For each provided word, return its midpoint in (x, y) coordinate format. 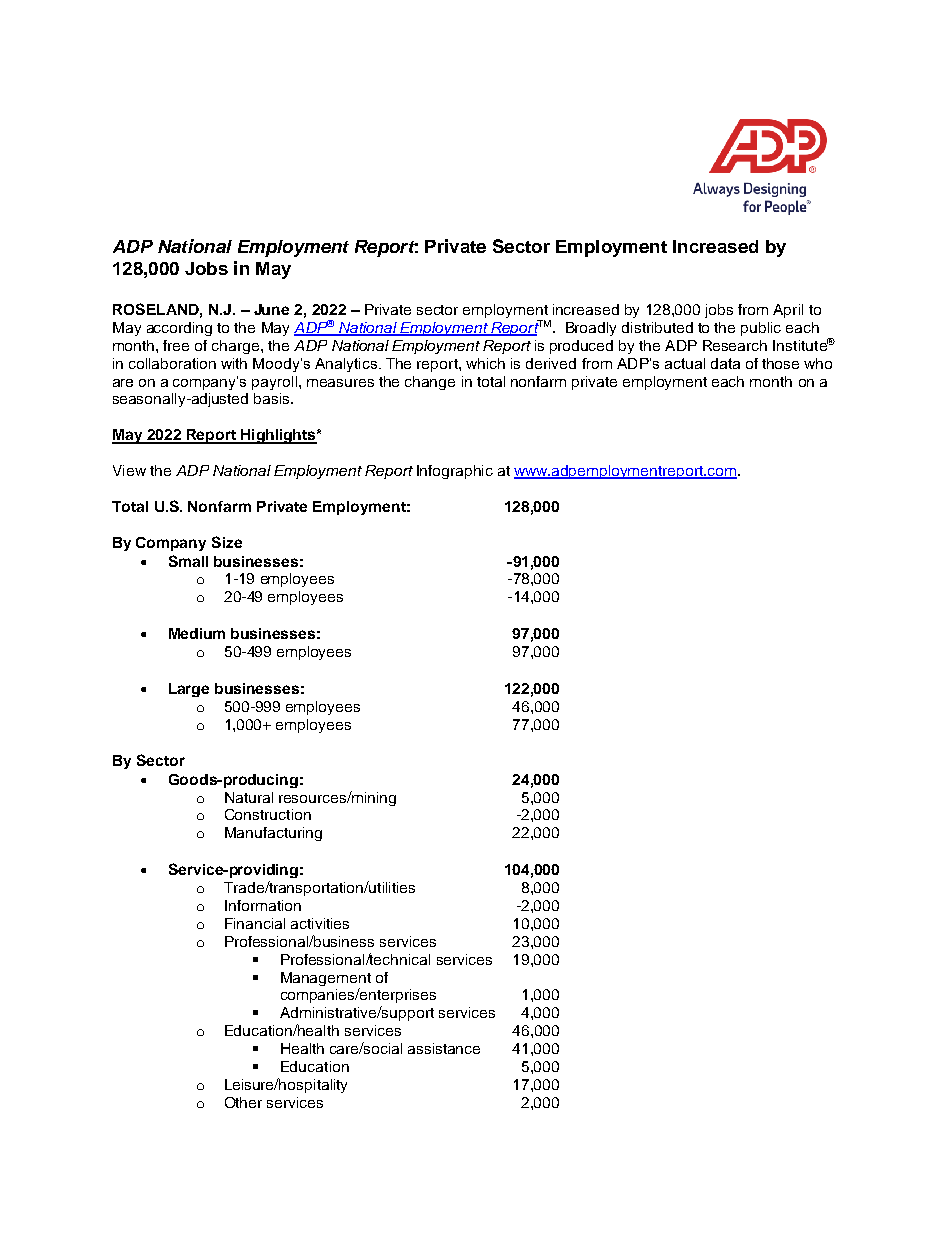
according (179, 329)
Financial (255, 923)
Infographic (455, 472)
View (129, 470)
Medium (197, 633)
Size (227, 542)
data (725, 363)
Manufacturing (273, 834)
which (485, 363)
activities (320, 923)
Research (735, 345)
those (780, 363)
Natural (249, 797)
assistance (444, 1048)
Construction (268, 814)
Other (243, 1102)
